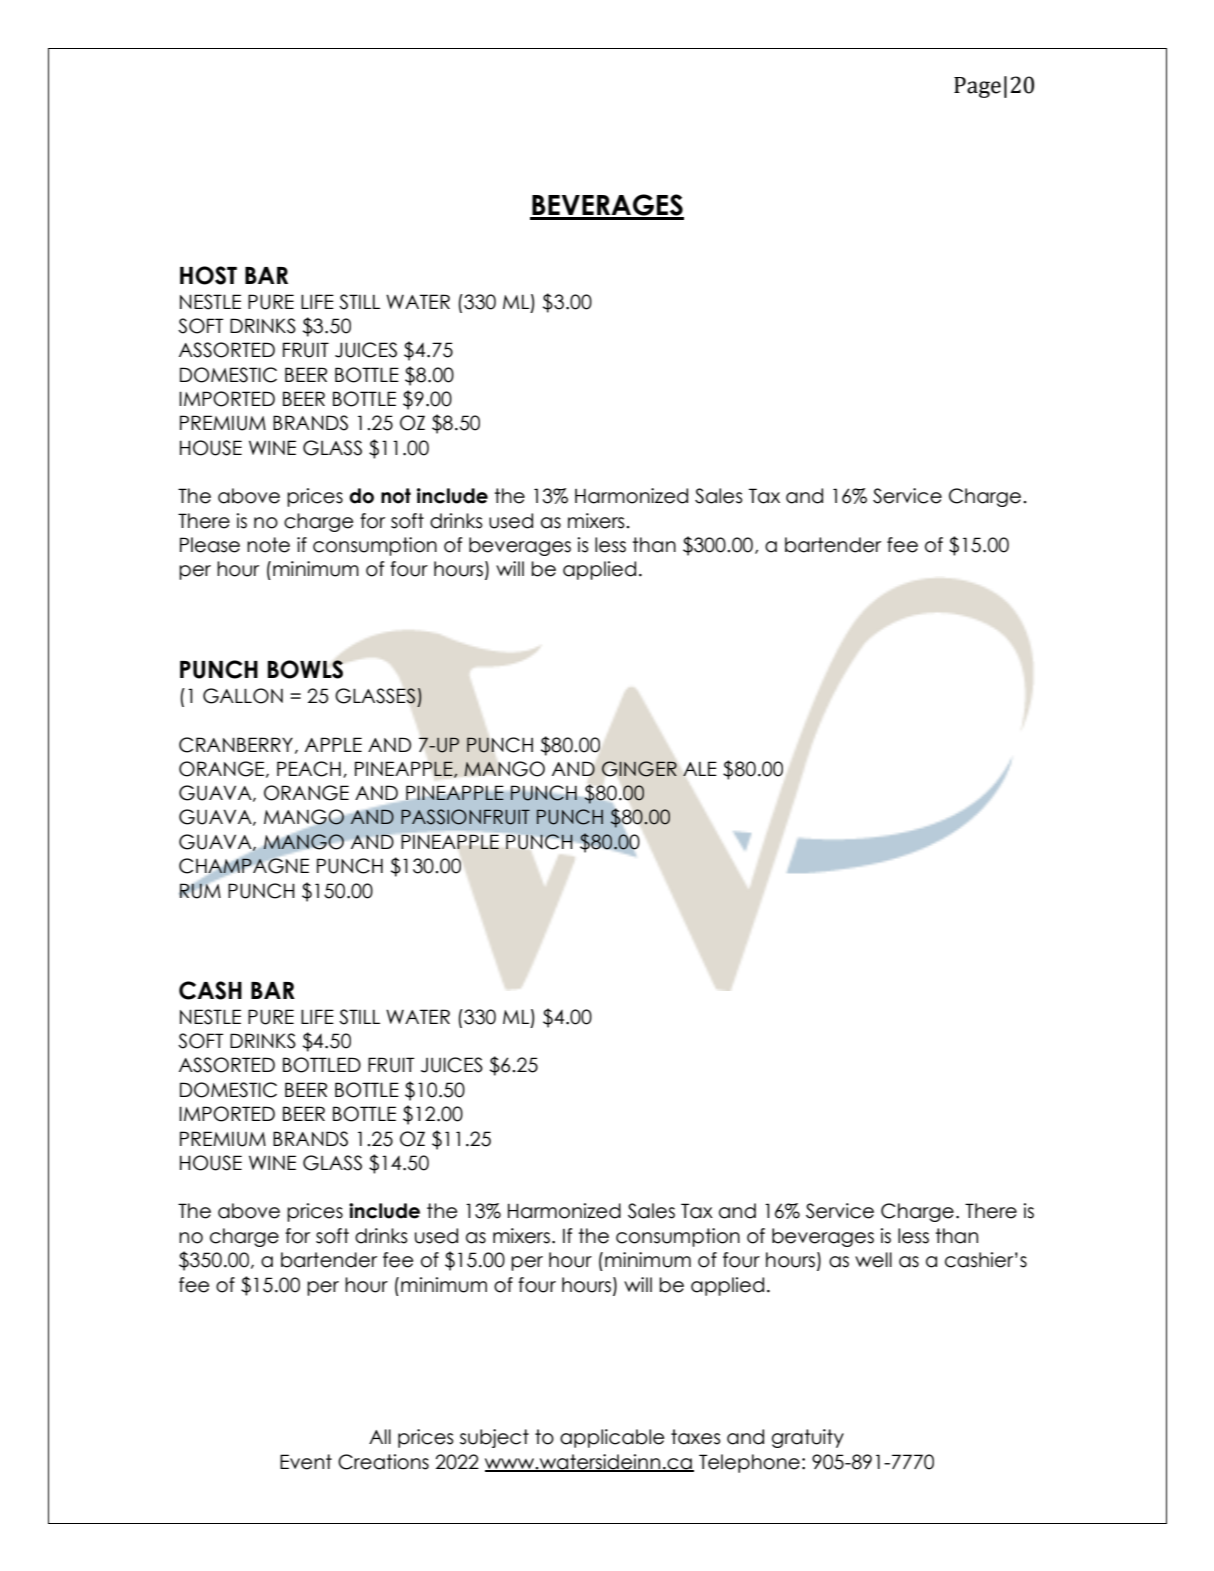  What do you see at coordinates (268, 545) in the screenshot?
I see `note` at bounding box center [268, 545].
